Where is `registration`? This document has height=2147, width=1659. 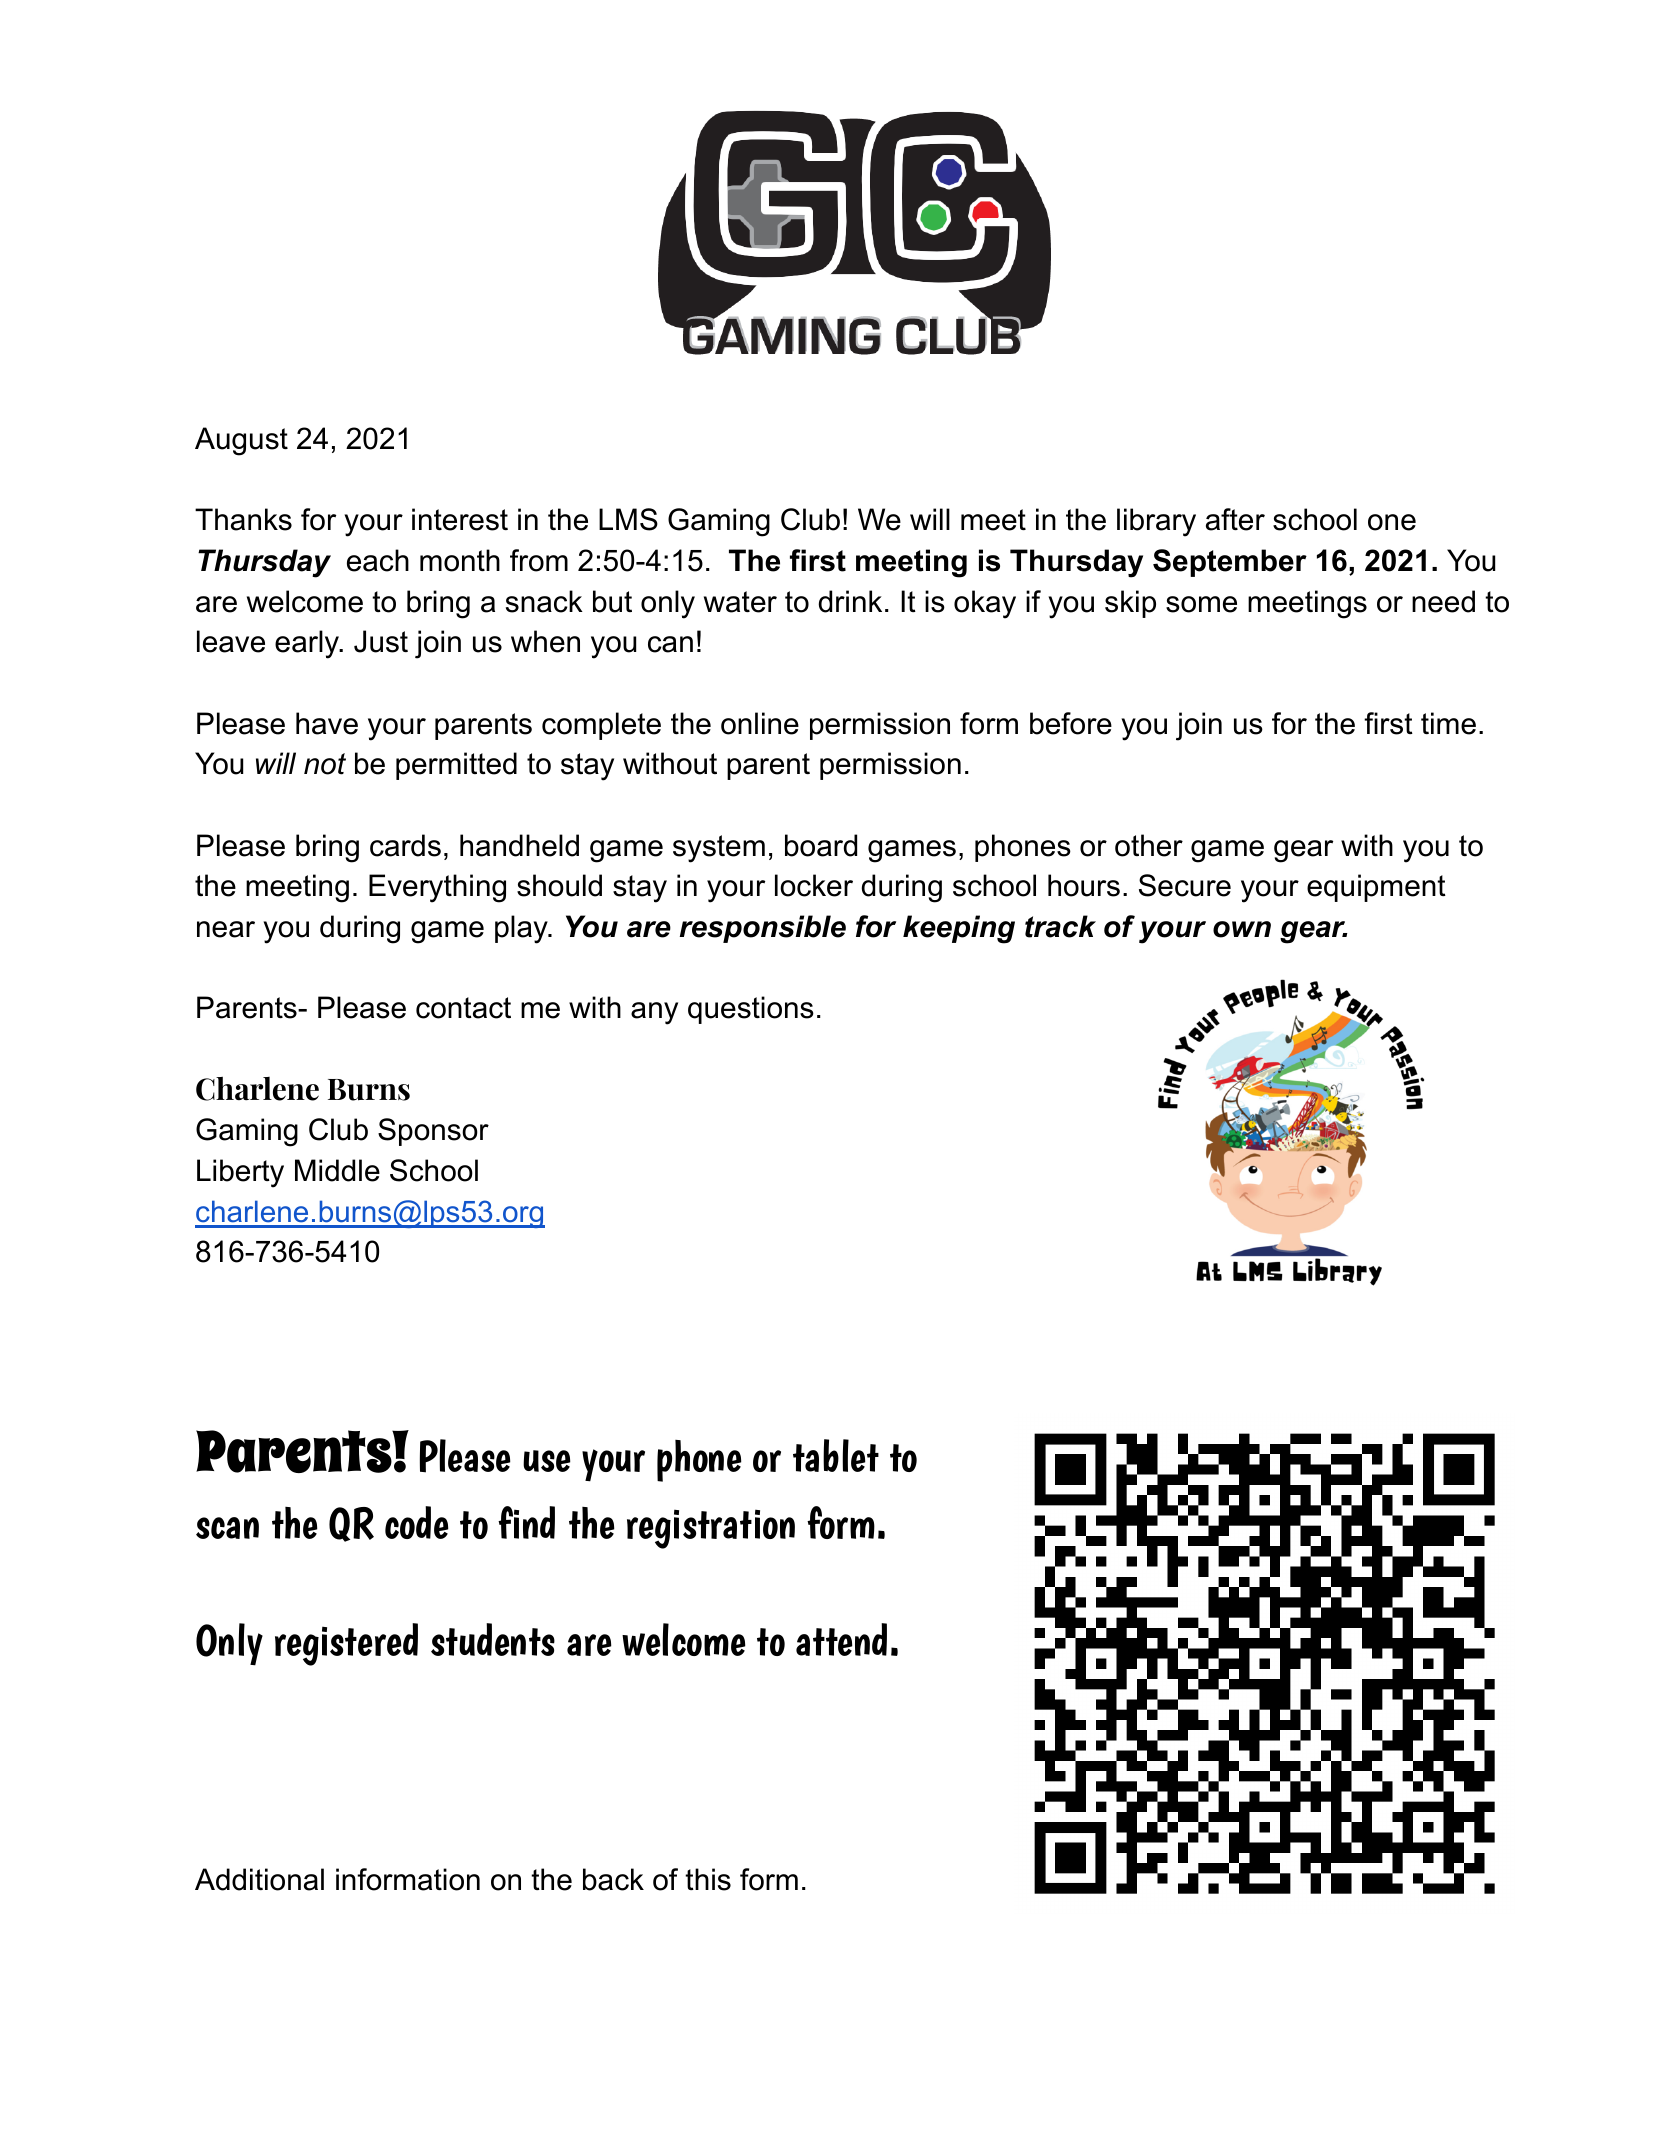 registration is located at coordinates (711, 1529).
